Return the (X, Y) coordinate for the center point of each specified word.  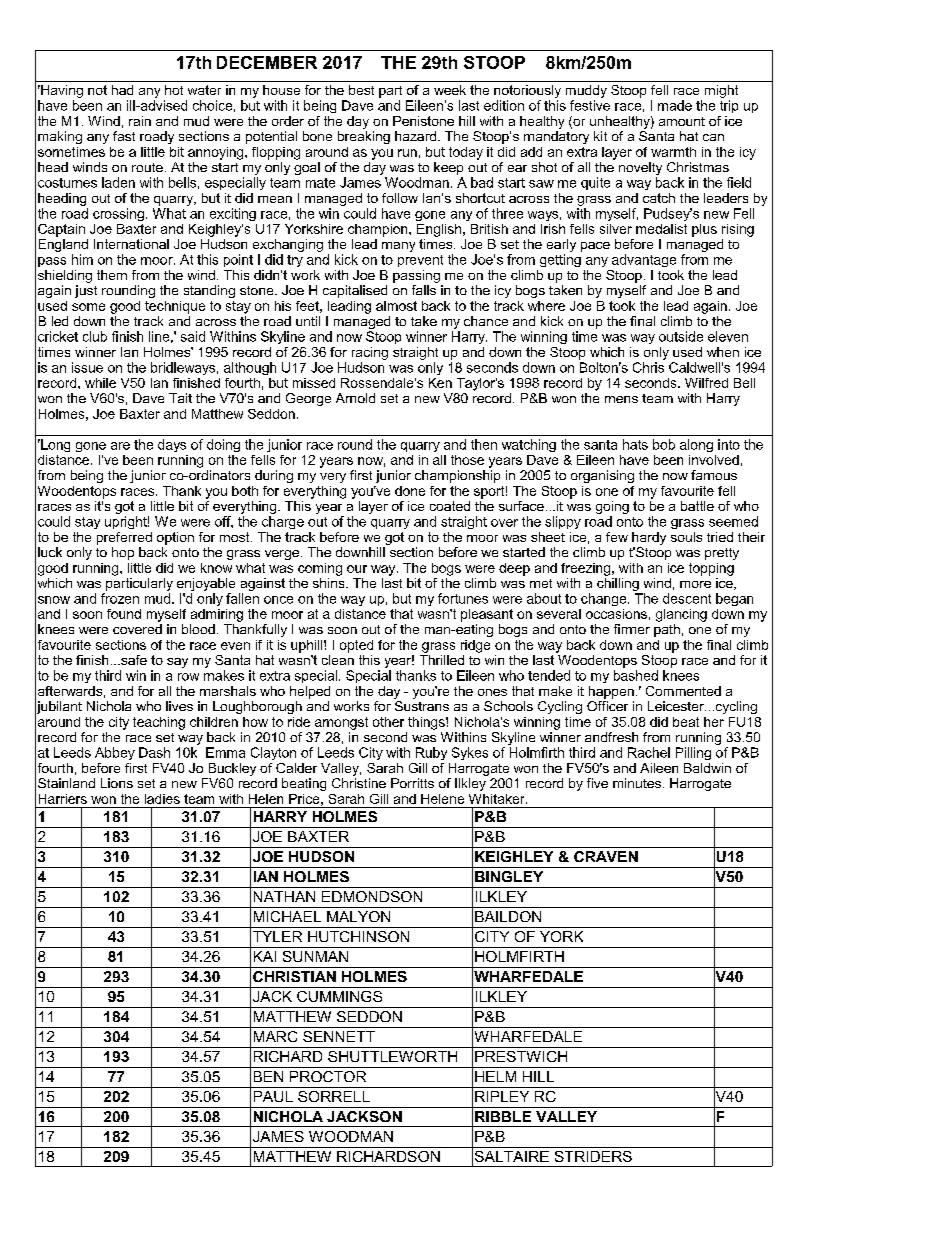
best (361, 90)
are (120, 446)
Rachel (649, 752)
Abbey (115, 753)
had (122, 90)
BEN (268, 1076)
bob (664, 444)
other (388, 722)
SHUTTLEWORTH (392, 1056)
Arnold (355, 398)
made (675, 105)
